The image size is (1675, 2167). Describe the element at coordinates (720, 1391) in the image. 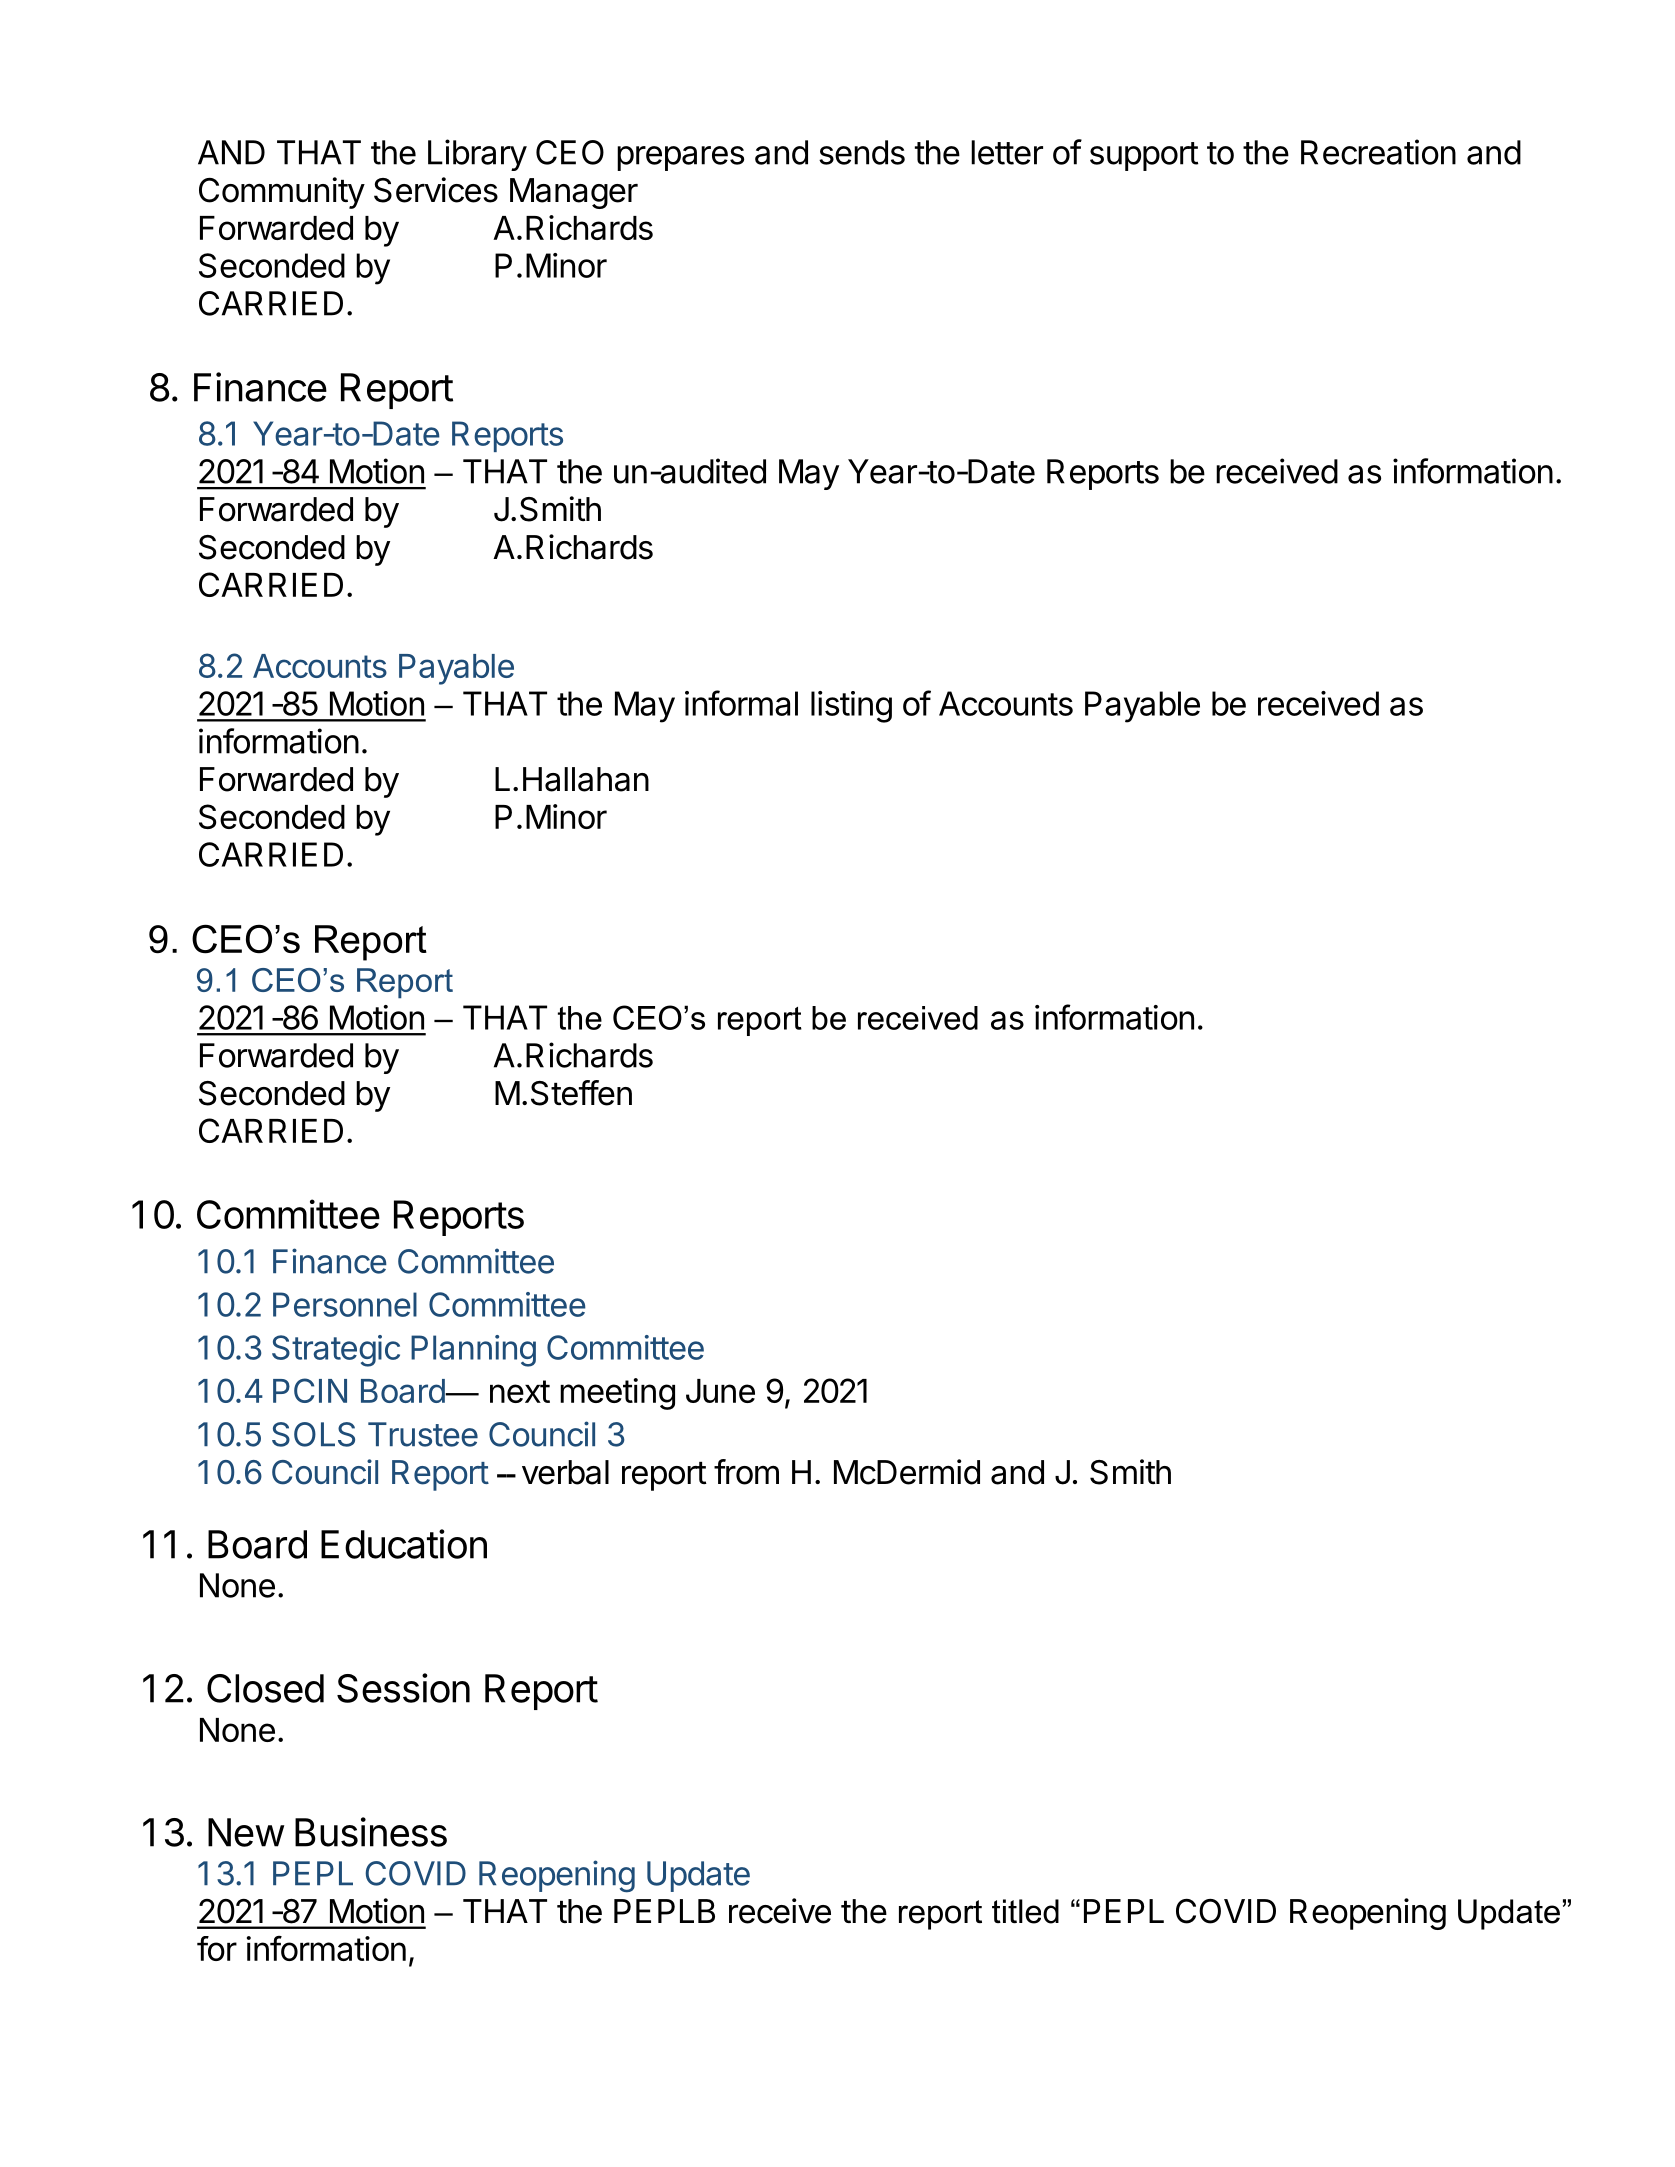

I see `June` at that location.
